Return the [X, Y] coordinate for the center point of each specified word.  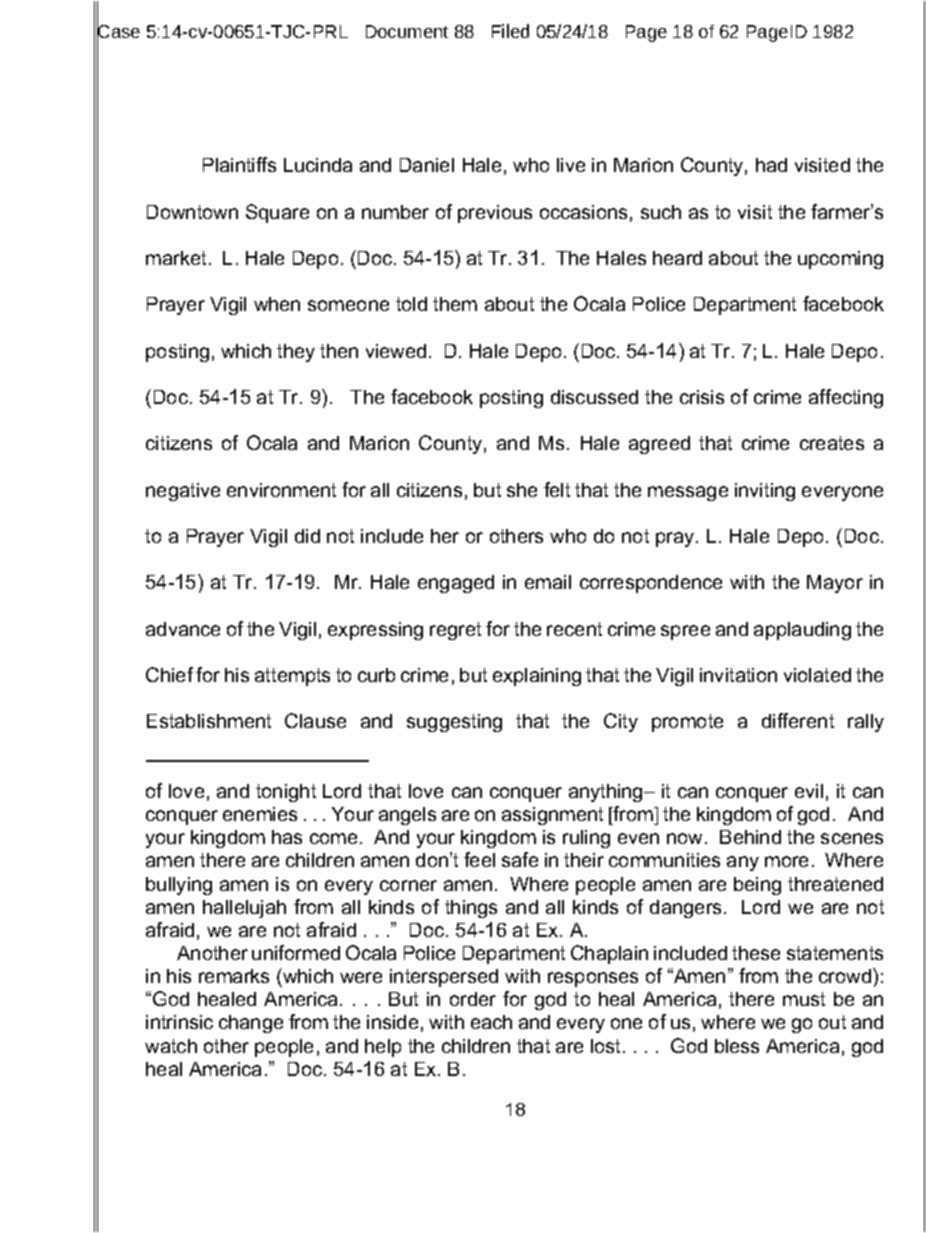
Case [118, 32]
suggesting [454, 723]
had [771, 165]
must [804, 999]
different [798, 720]
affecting [846, 398]
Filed [510, 31]
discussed [594, 397]
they [296, 353]
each [491, 1022]
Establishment [209, 721]
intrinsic [179, 1022]
